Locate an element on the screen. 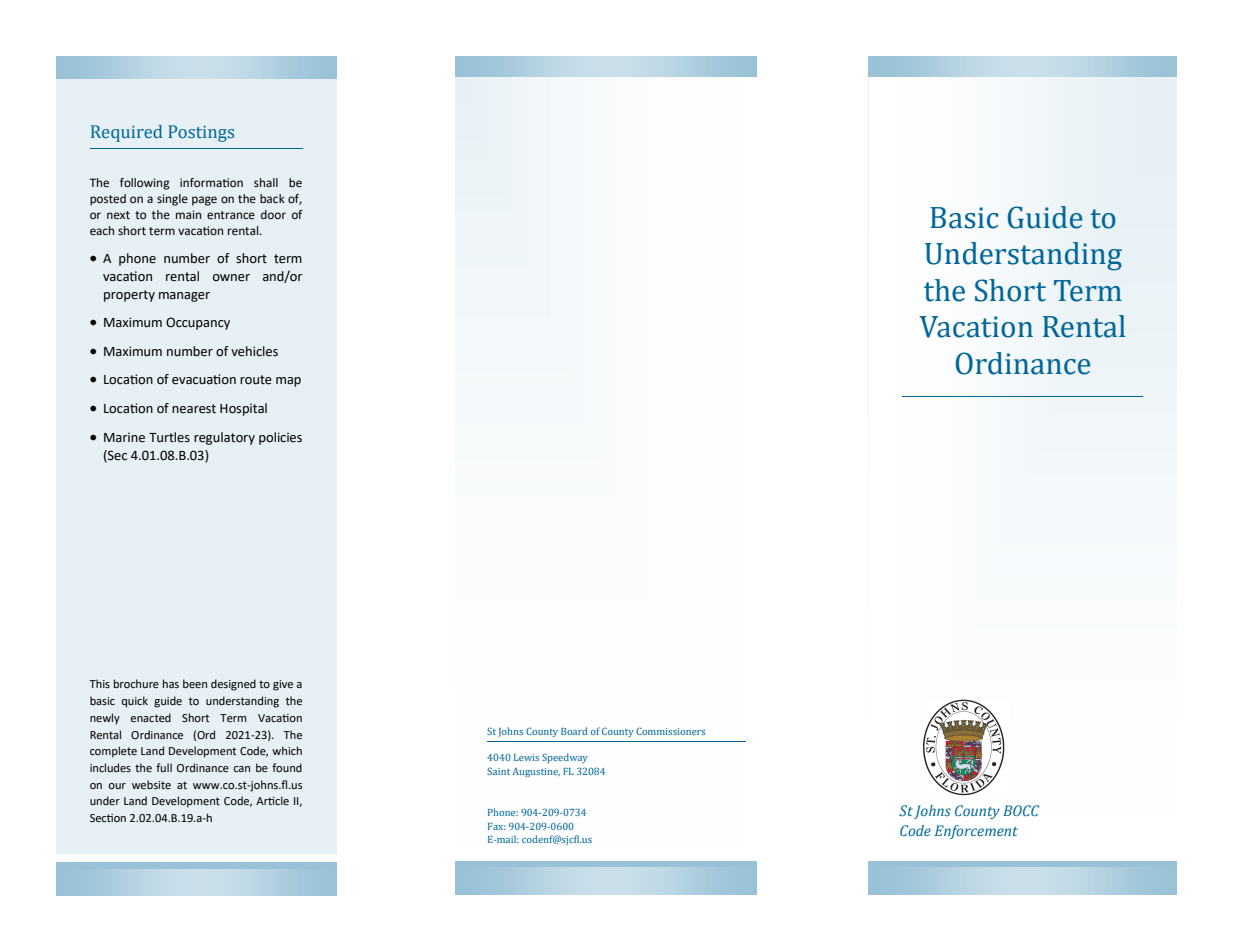 This screenshot has width=1233, height=952. Article is located at coordinates (272, 800).
